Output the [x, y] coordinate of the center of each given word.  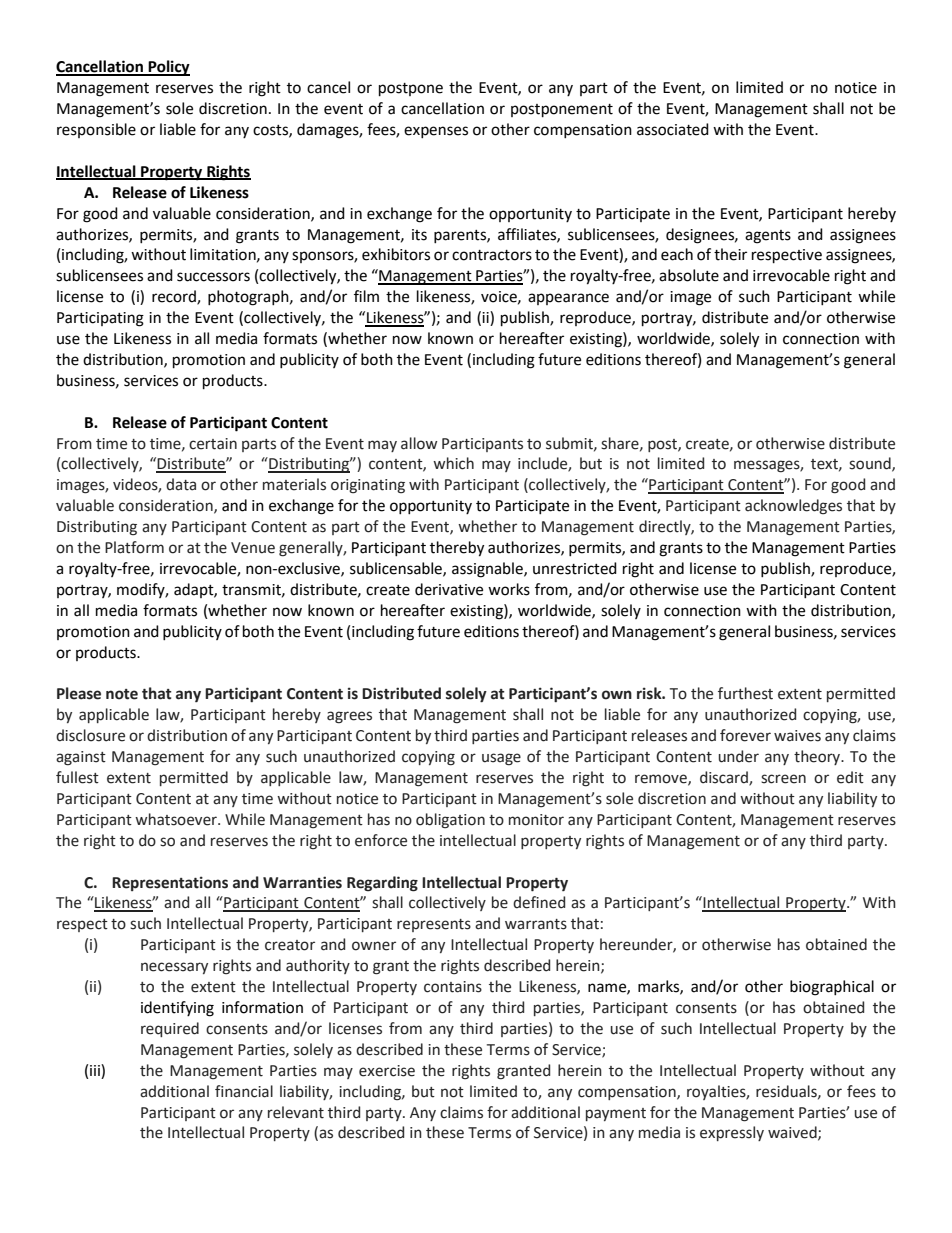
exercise [387, 1071]
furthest [745, 693]
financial [244, 1091]
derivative [449, 589]
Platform [134, 547]
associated [673, 129]
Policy [168, 68]
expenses [436, 132]
